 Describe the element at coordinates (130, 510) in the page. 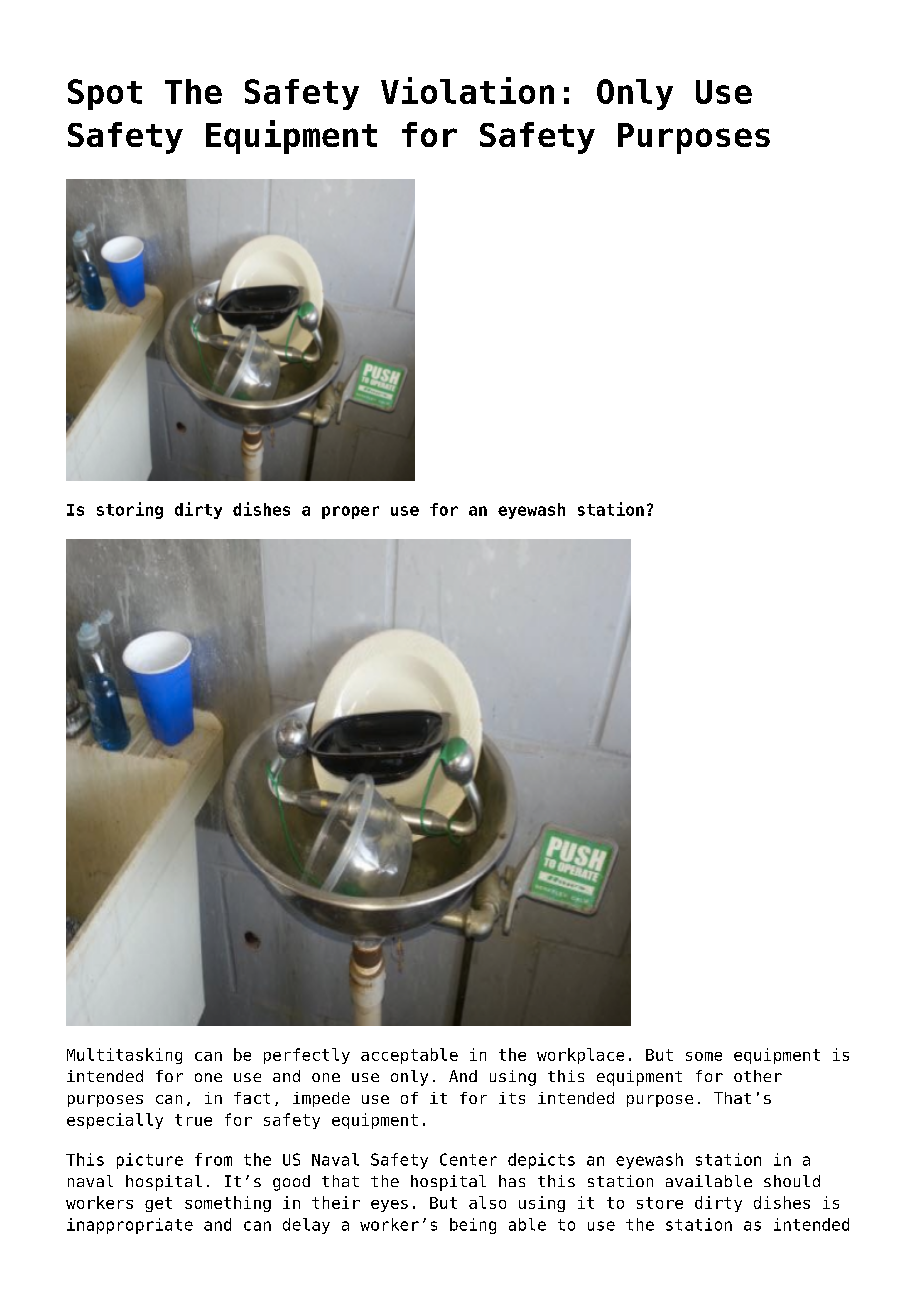

I see `storing` at that location.
